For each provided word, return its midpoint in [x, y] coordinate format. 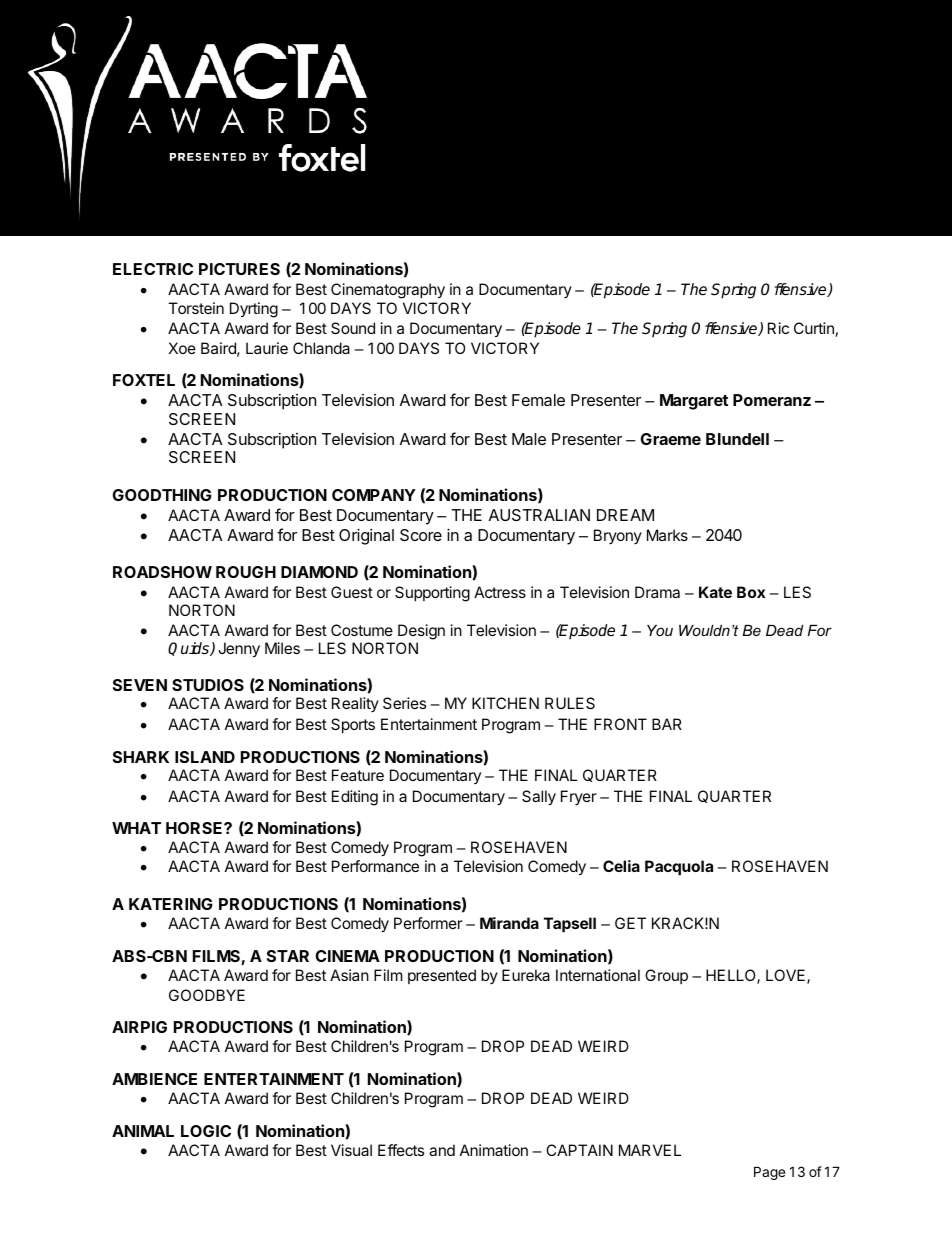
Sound [353, 328]
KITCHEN [505, 703]
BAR [667, 724]
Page [769, 1173]
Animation [494, 1150]
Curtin [814, 328]
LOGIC [206, 1131]
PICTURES [239, 269]
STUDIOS [208, 685]
